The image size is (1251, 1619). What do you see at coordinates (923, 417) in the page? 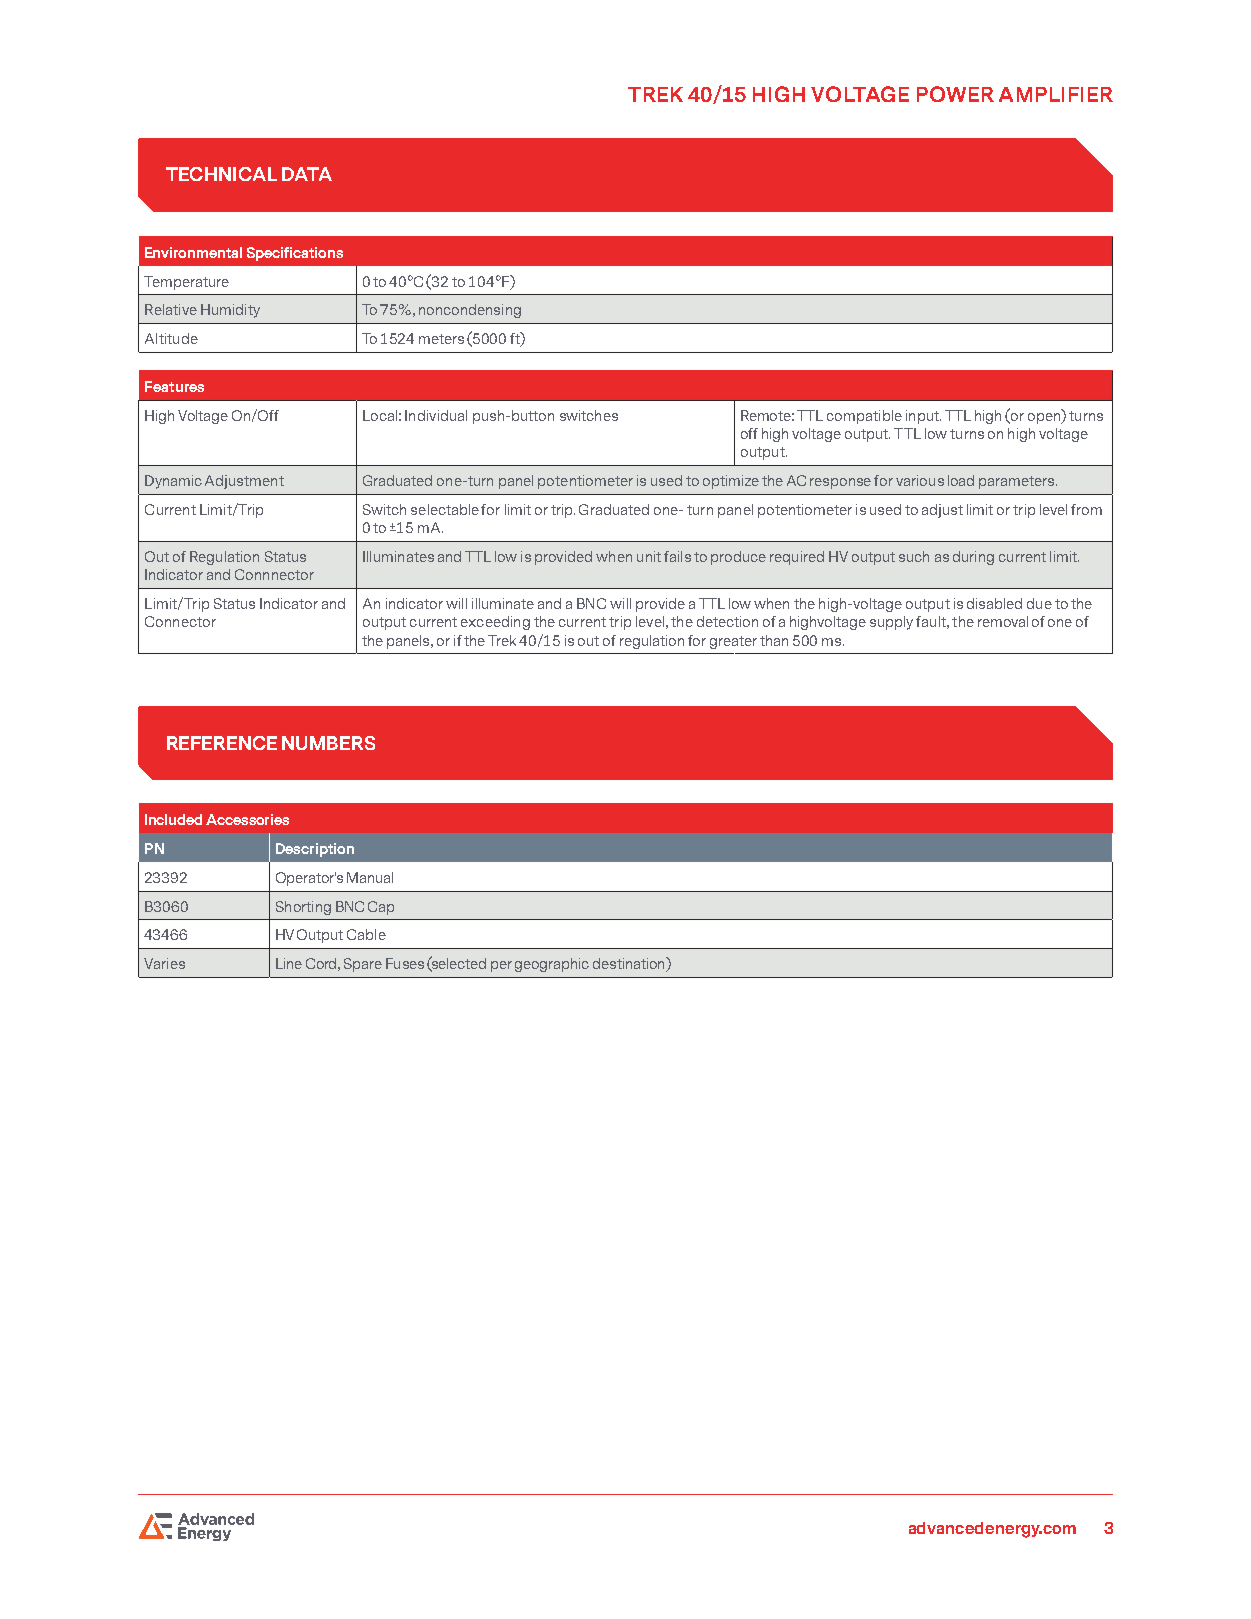
I see `input` at bounding box center [923, 417].
